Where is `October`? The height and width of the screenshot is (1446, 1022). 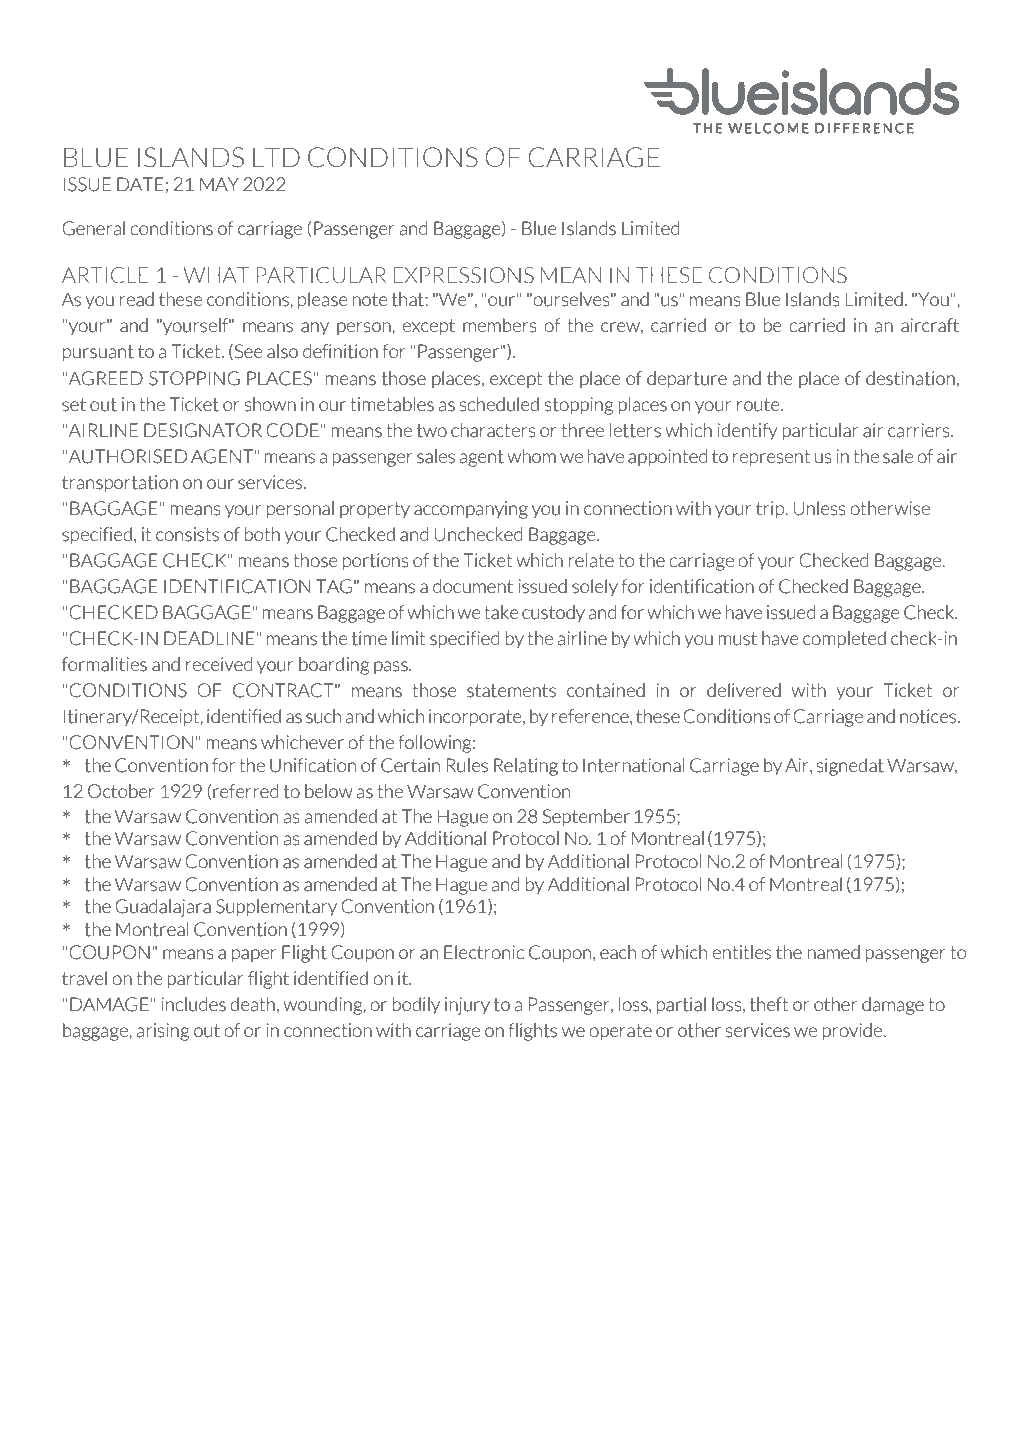
October is located at coordinates (121, 791).
